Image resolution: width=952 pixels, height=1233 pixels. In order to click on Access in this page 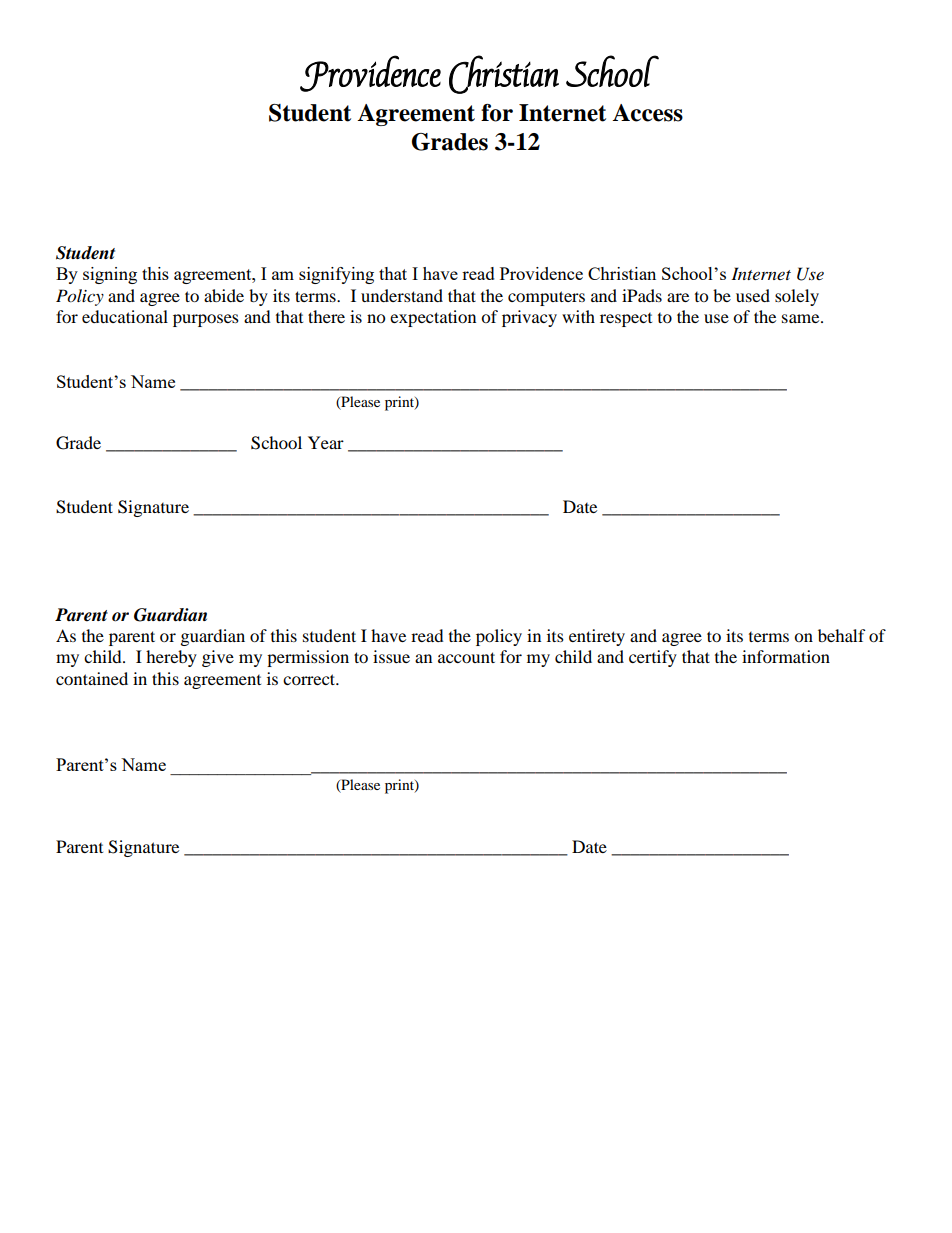, I will do `click(647, 113)`.
